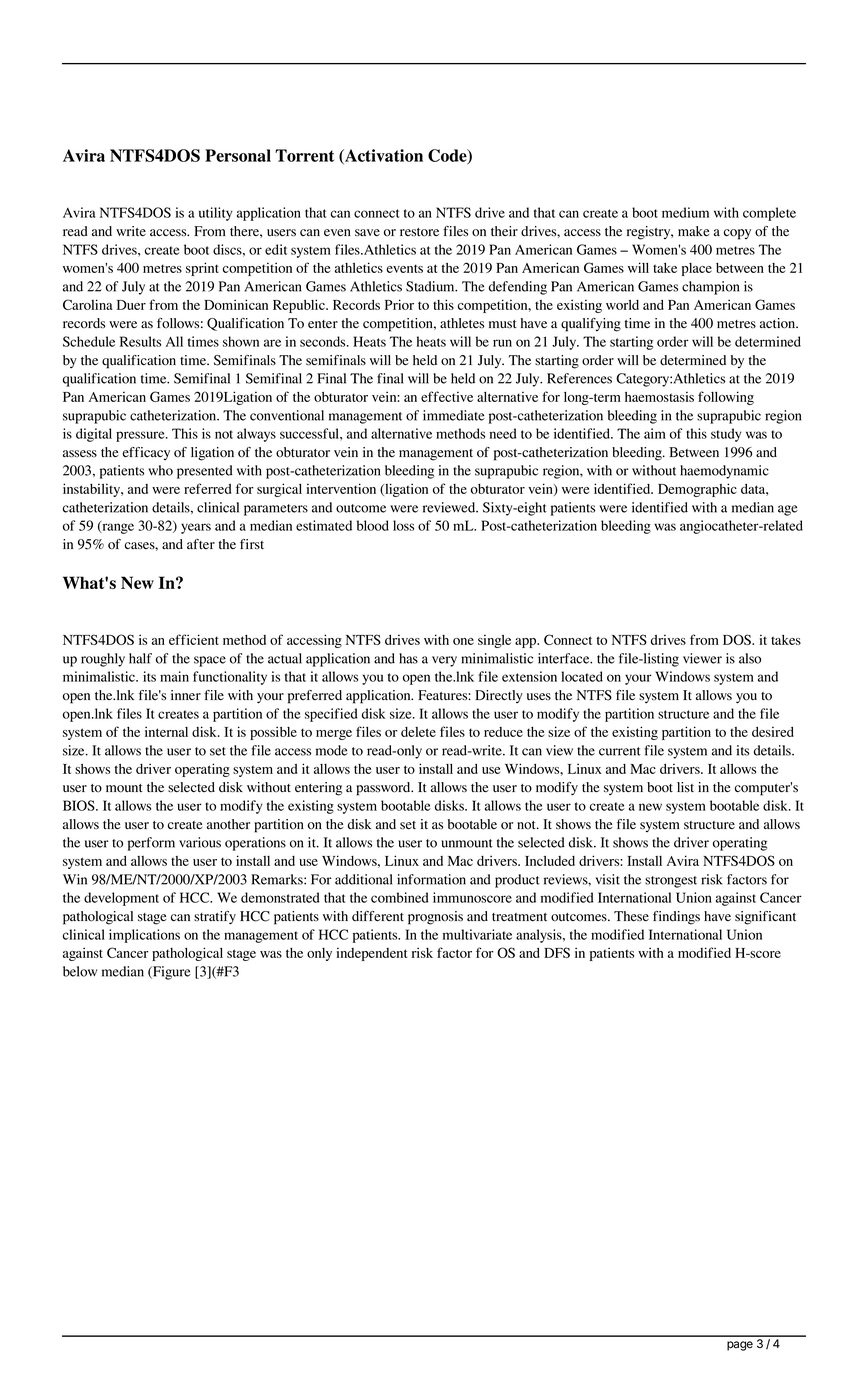 The image size is (868, 1378). Describe the element at coordinates (80, 971) in the screenshot. I see `below` at that location.
